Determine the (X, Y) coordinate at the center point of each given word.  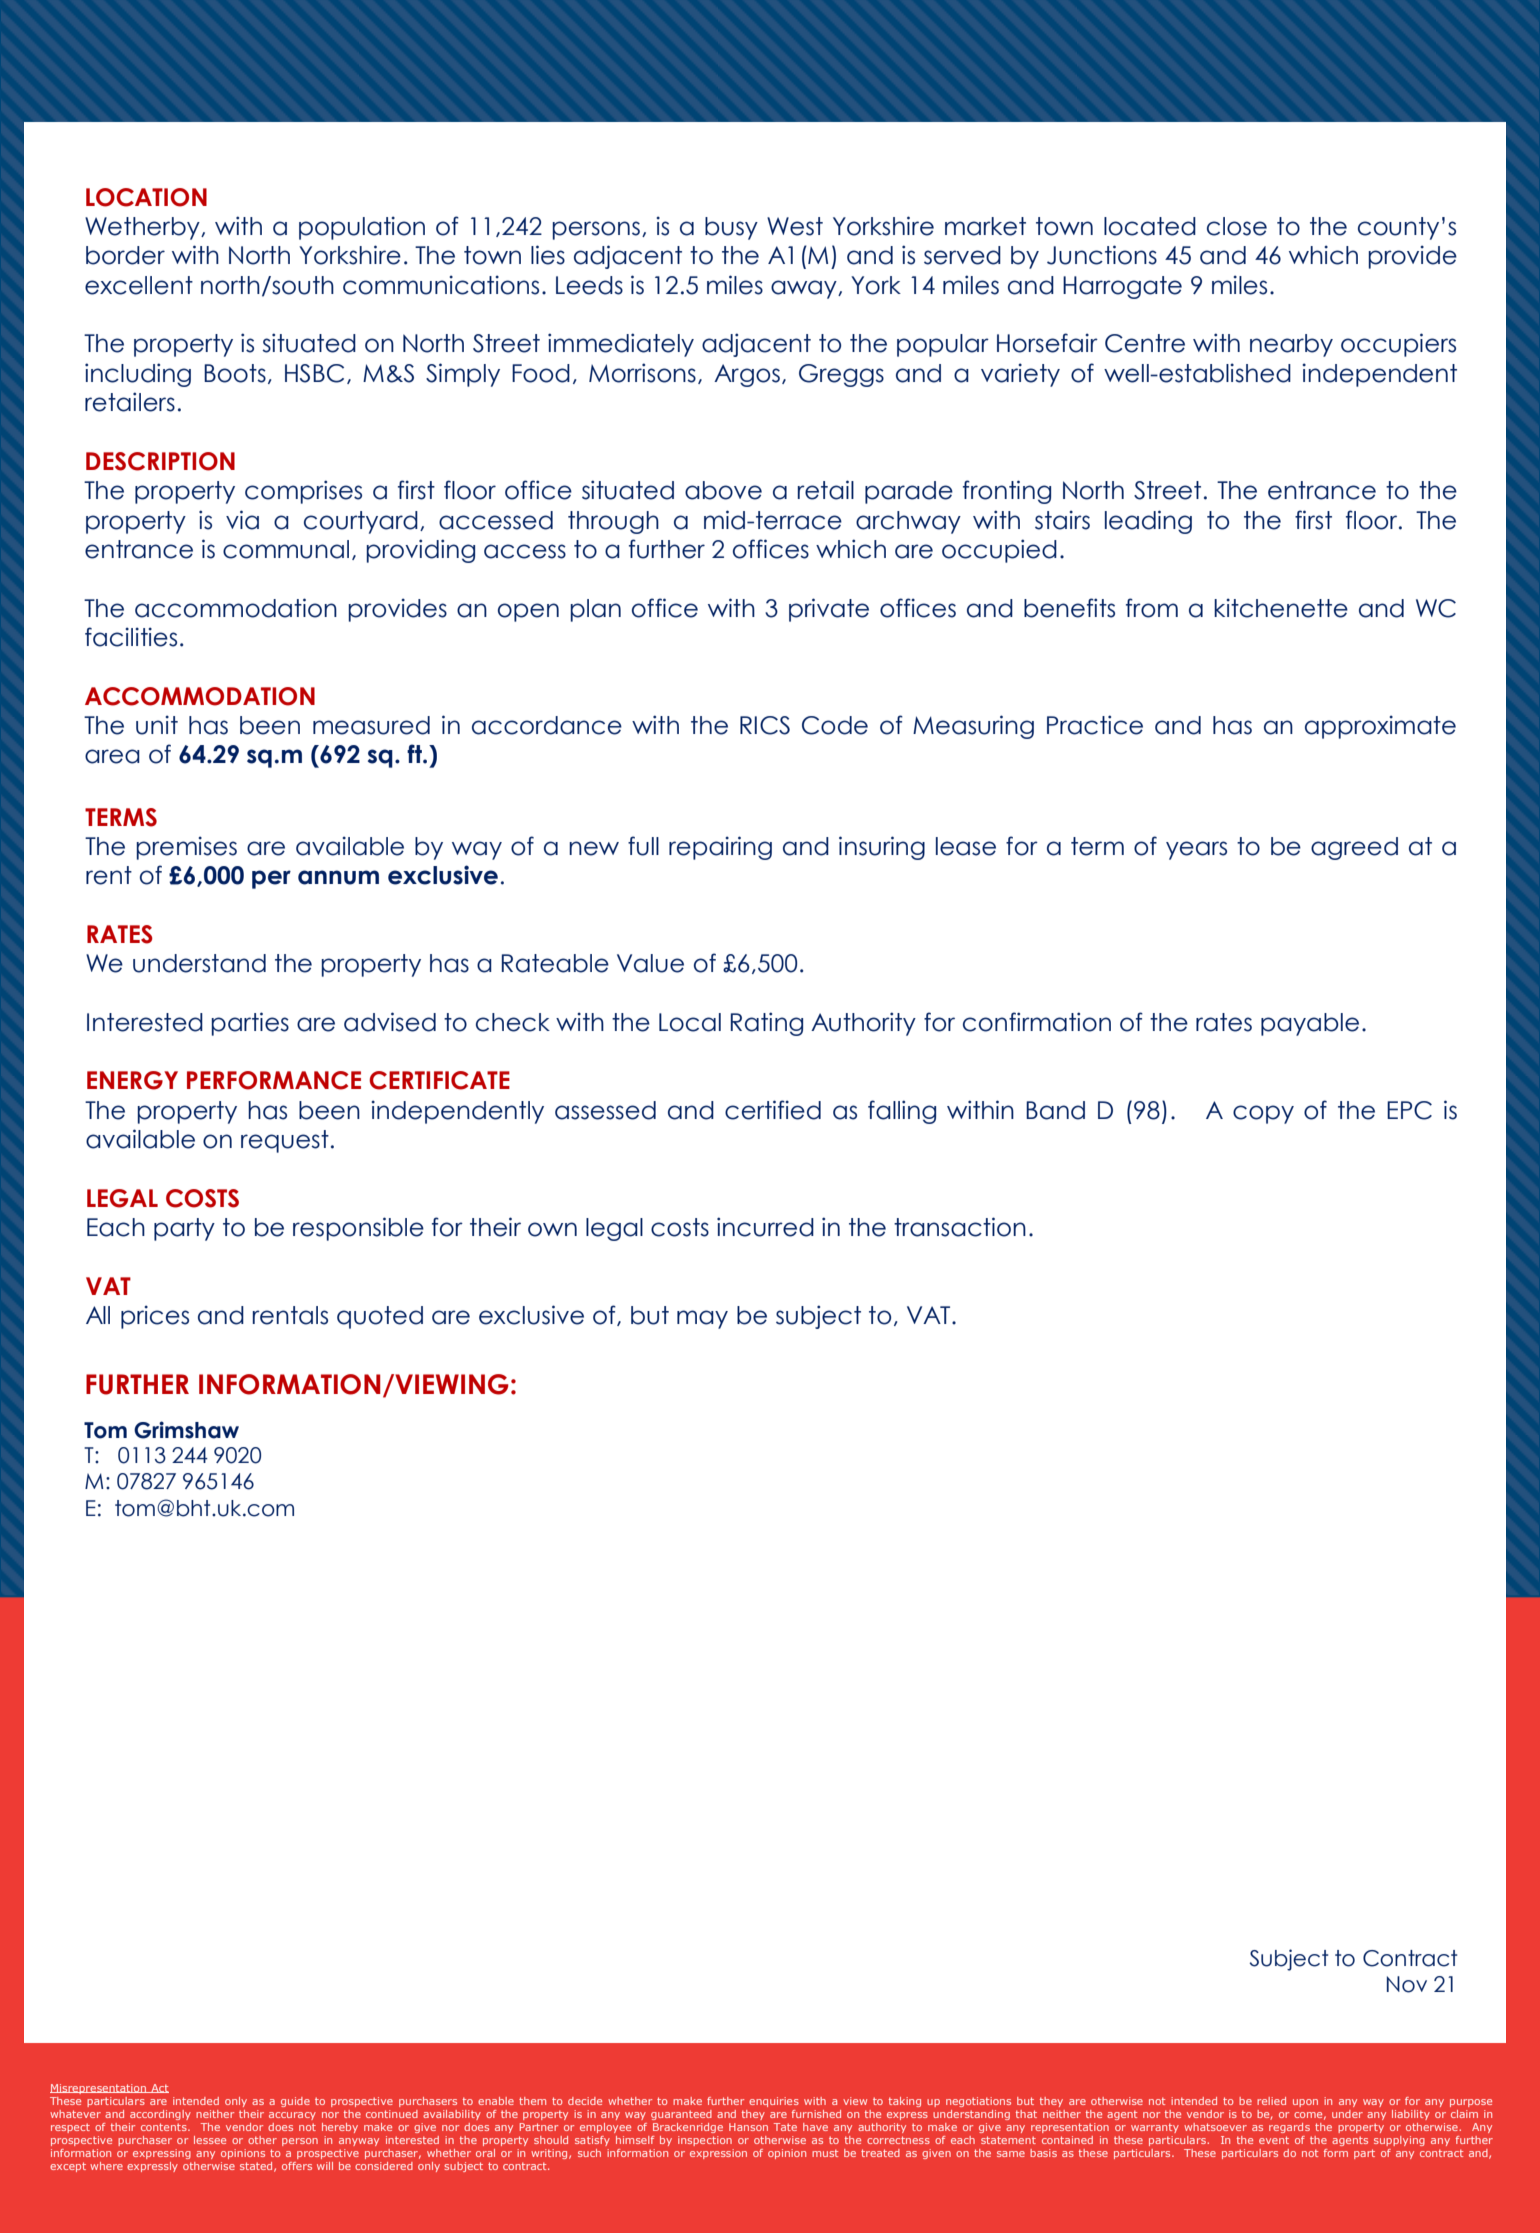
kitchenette (1281, 608)
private (829, 610)
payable (1310, 1024)
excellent (139, 285)
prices (155, 1317)
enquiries (774, 2102)
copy (1263, 1114)
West (795, 226)
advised (390, 1022)
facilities (131, 637)
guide (295, 2102)
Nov (1407, 1984)
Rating (767, 1024)
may (702, 1319)
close (1237, 226)
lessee (210, 2140)
